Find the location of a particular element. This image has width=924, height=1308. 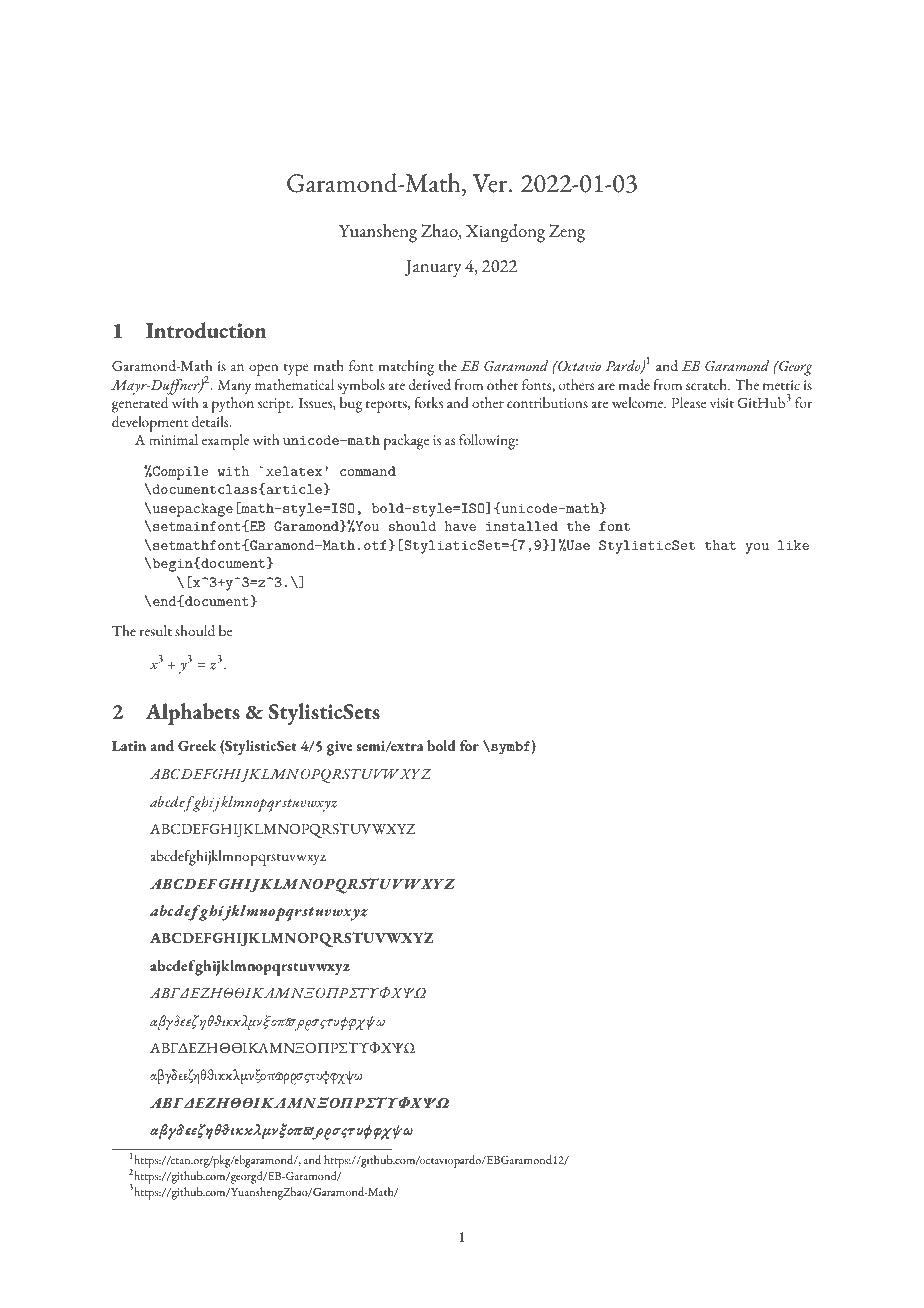

result is located at coordinates (156, 630).
